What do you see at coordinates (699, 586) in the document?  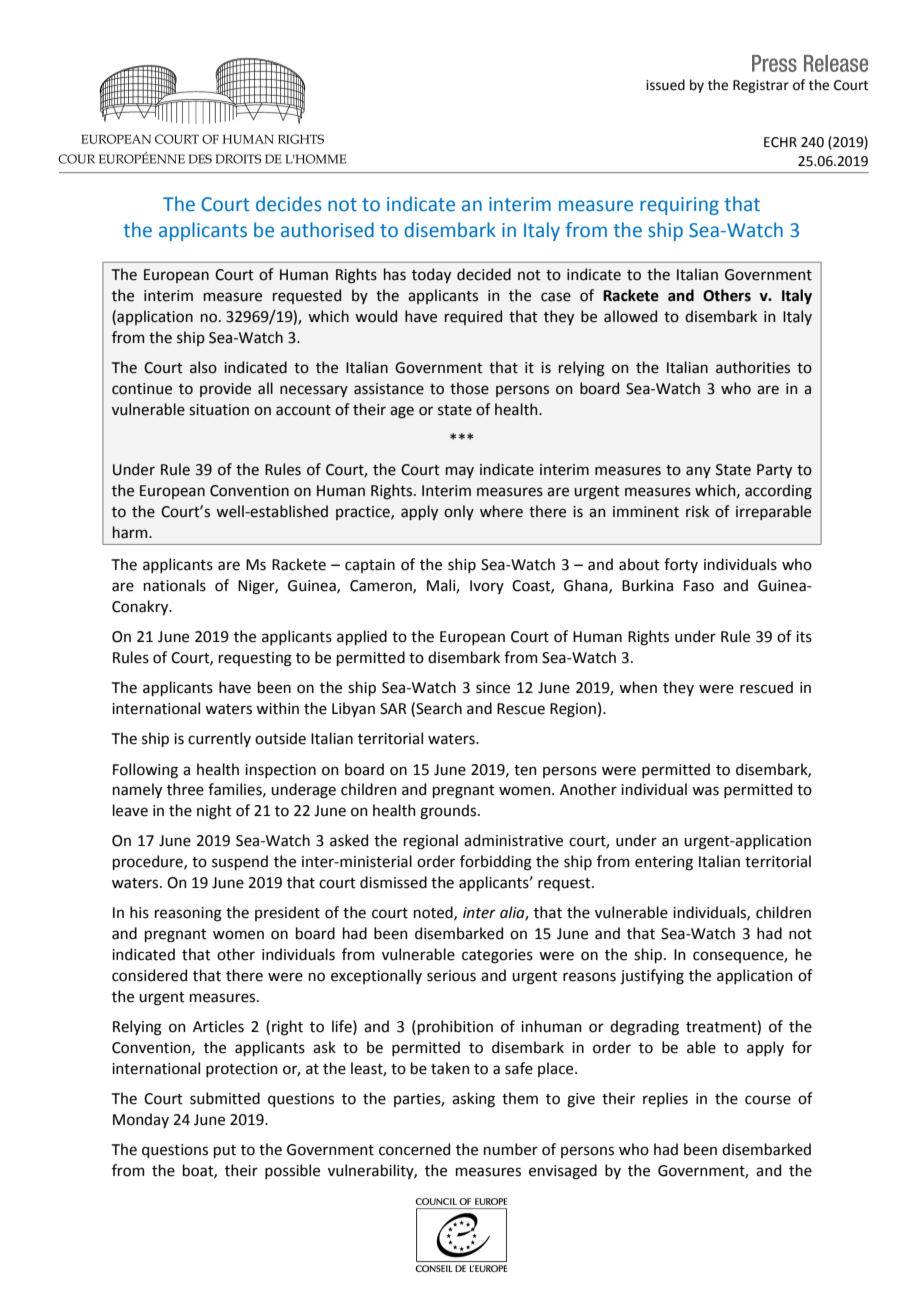 I see `Faso` at bounding box center [699, 586].
